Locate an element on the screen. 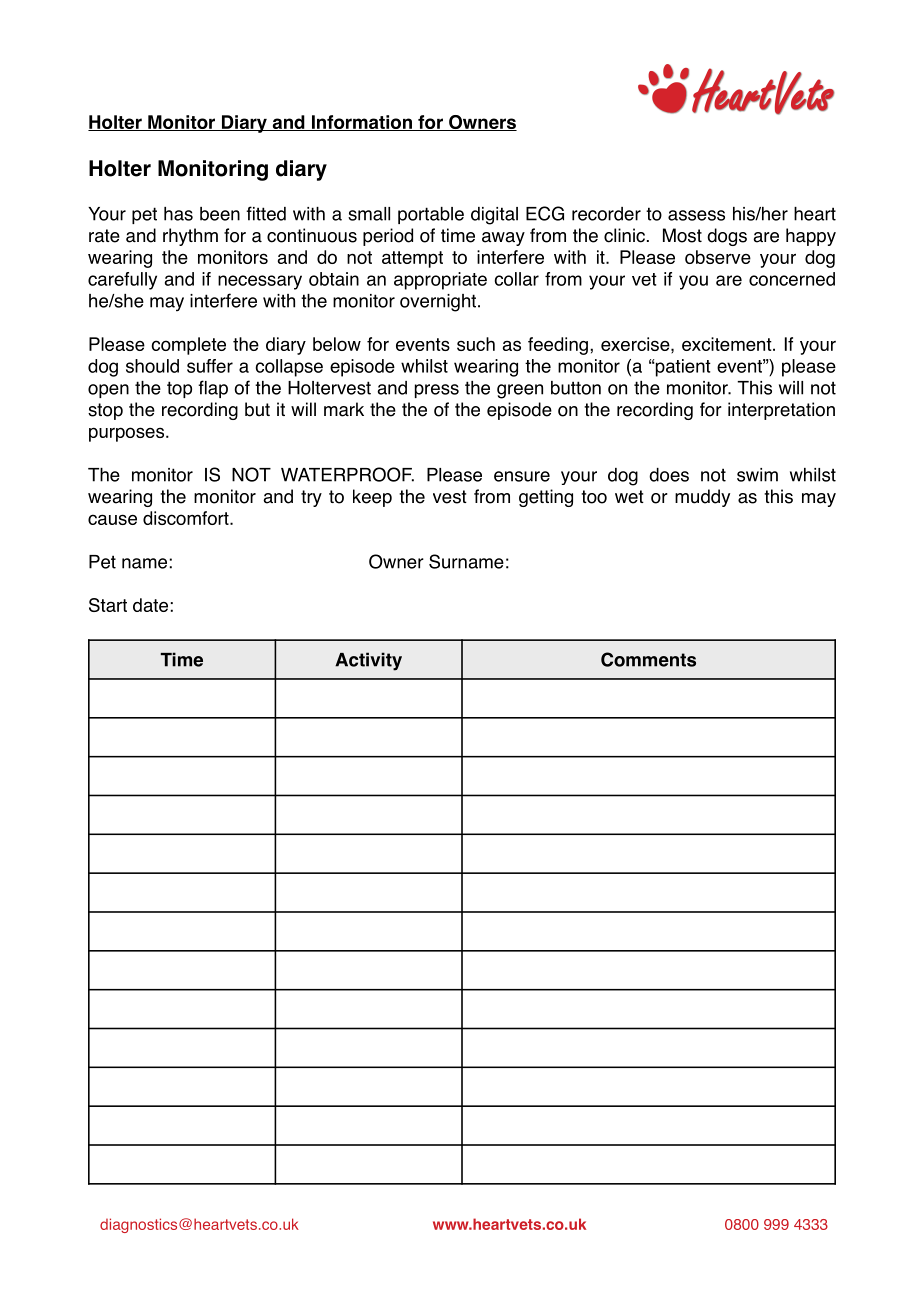 This screenshot has height=1308, width=924. carefully is located at coordinates (122, 281).
